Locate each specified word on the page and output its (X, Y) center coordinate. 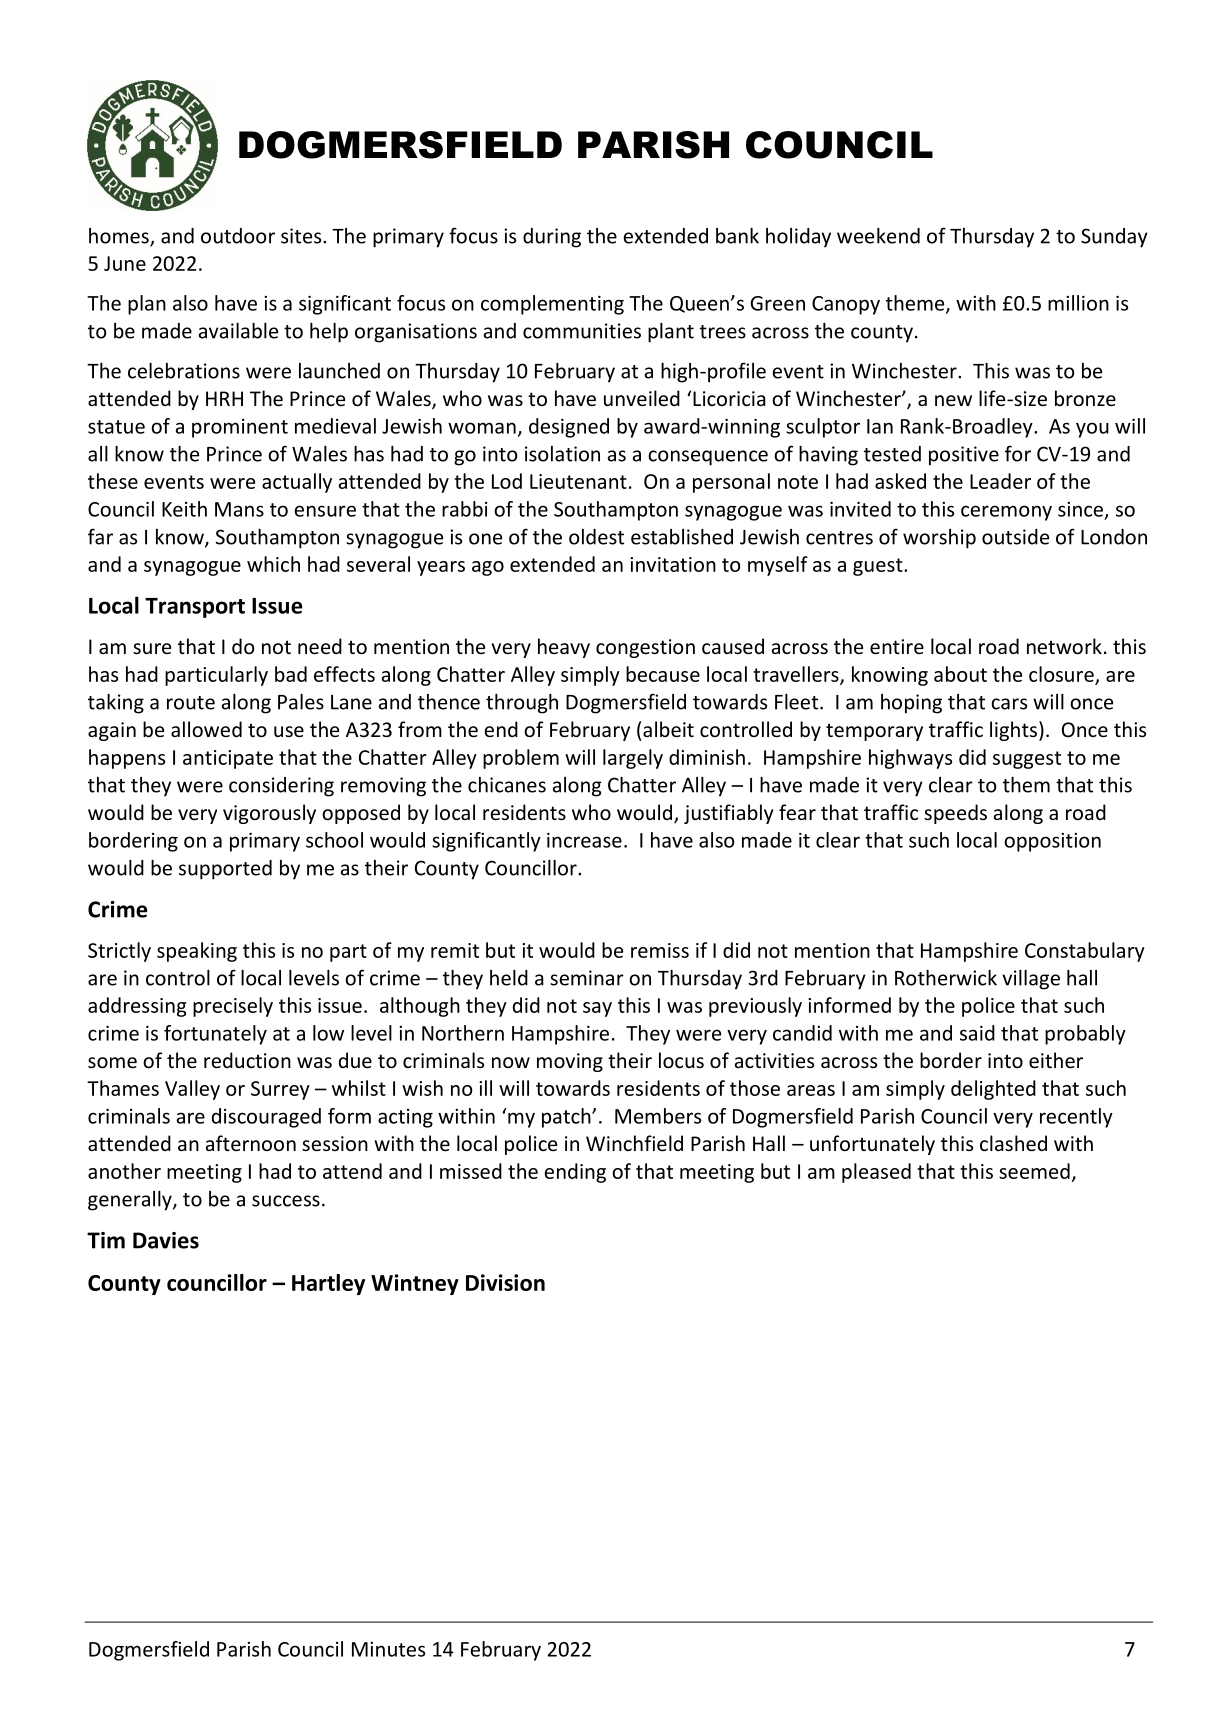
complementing (552, 305)
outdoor (238, 236)
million (1078, 303)
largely (633, 759)
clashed (1013, 1143)
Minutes (388, 1649)
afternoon (251, 1143)
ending (575, 1173)
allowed (206, 729)
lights (1013, 731)
